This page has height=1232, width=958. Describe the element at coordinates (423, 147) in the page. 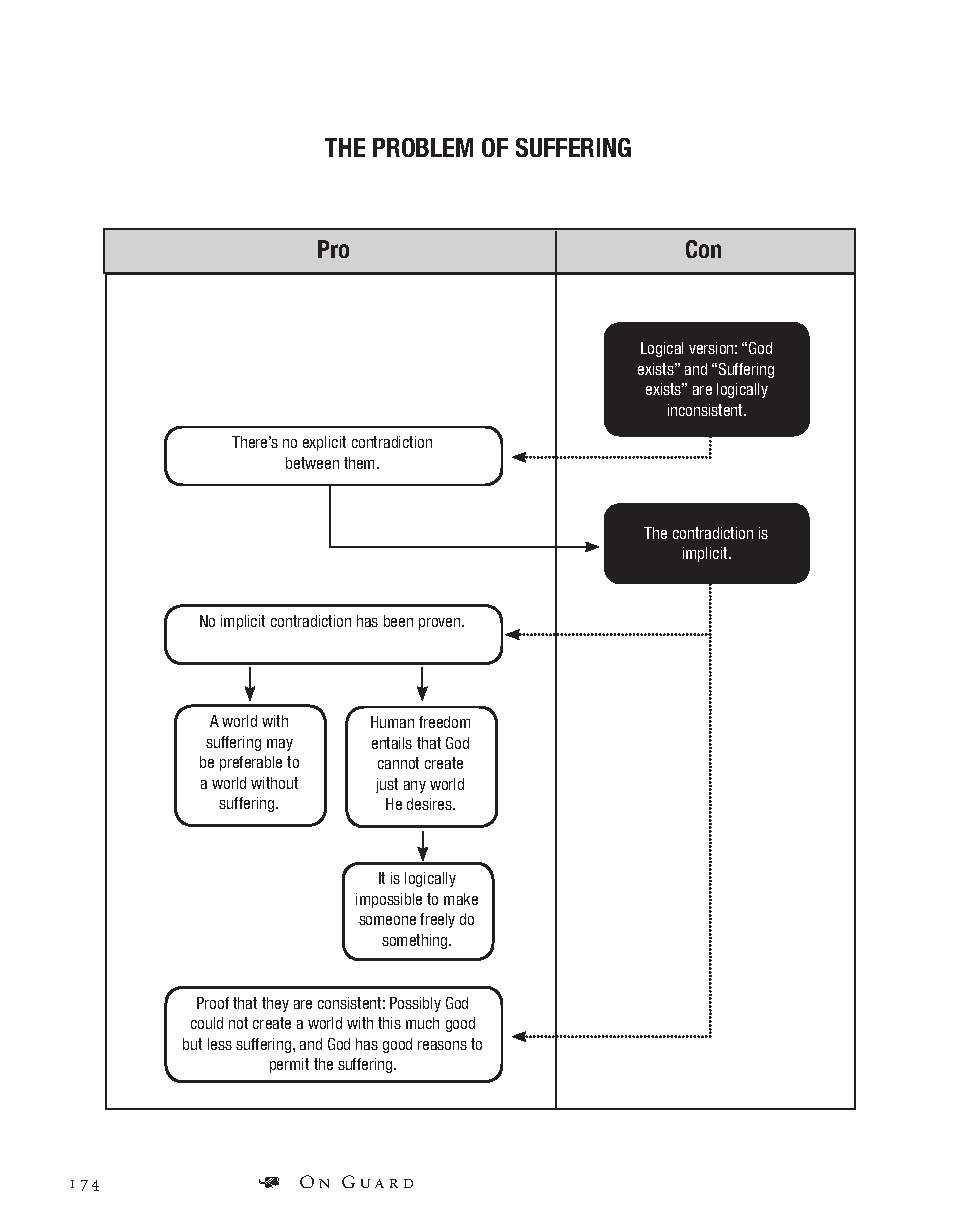

I see `PROBLEM` at that location.
